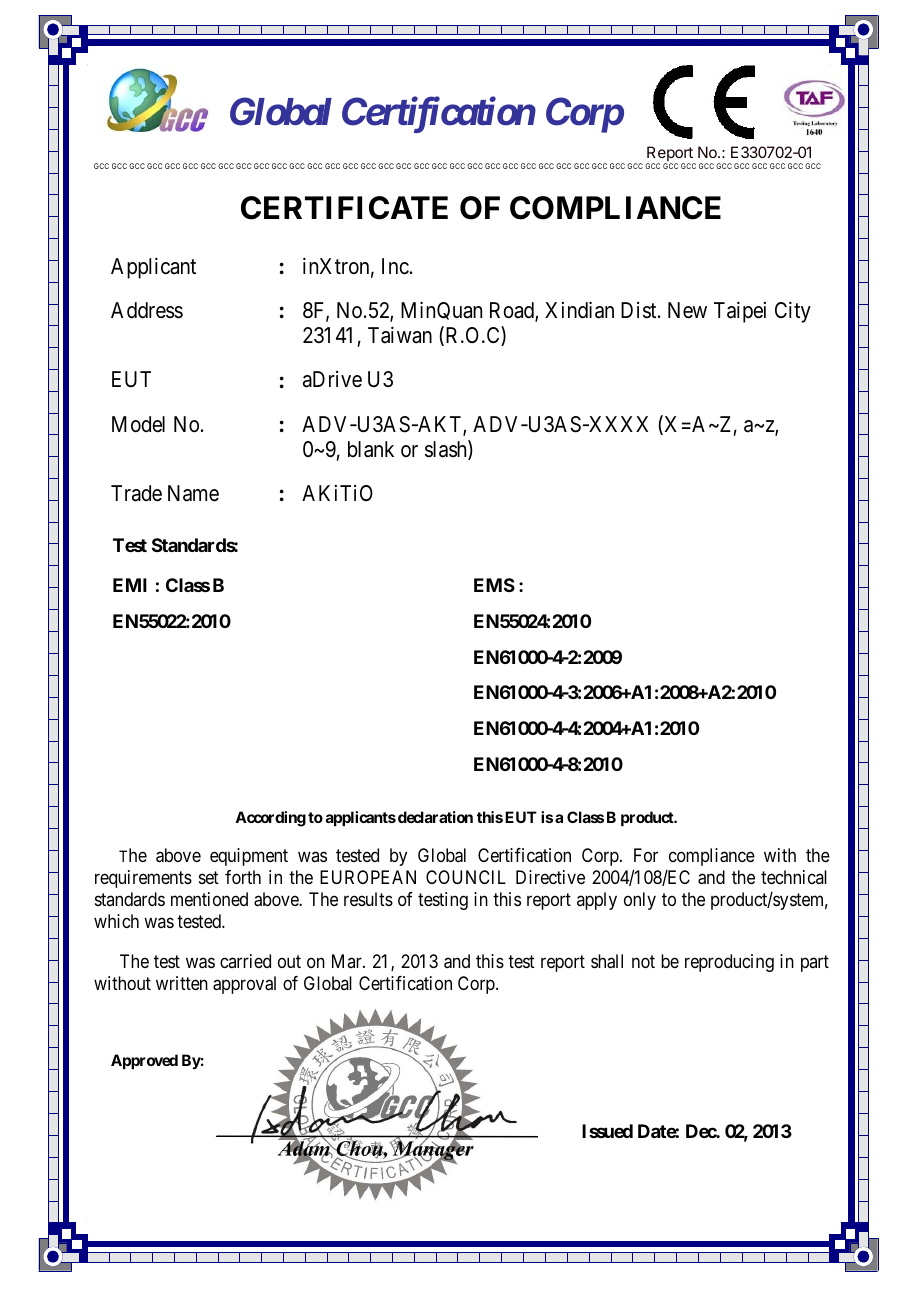 The image size is (924, 1308). What do you see at coordinates (607, 1131) in the screenshot?
I see `Issued` at bounding box center [607, 1131].
